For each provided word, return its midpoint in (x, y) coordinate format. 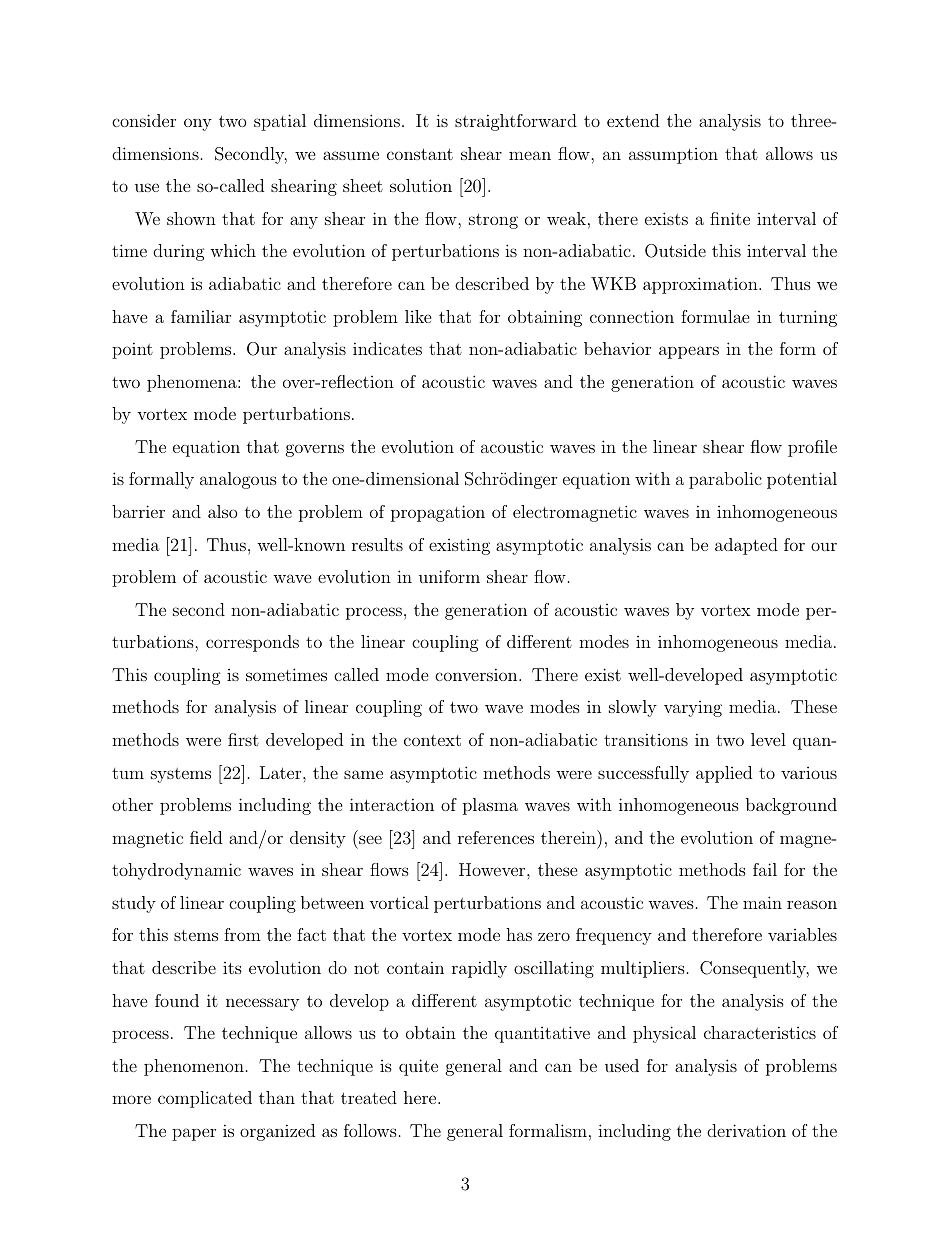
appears (689, 352)
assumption (673, 156)
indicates (387, 348)
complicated (205, 1099)
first (243, 739)
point (132, 350)
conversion (477, 674)
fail (765, 869)
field (206, 837)
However (493, 869)
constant (420, 154)
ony (198, 124)
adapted (746, 546)
